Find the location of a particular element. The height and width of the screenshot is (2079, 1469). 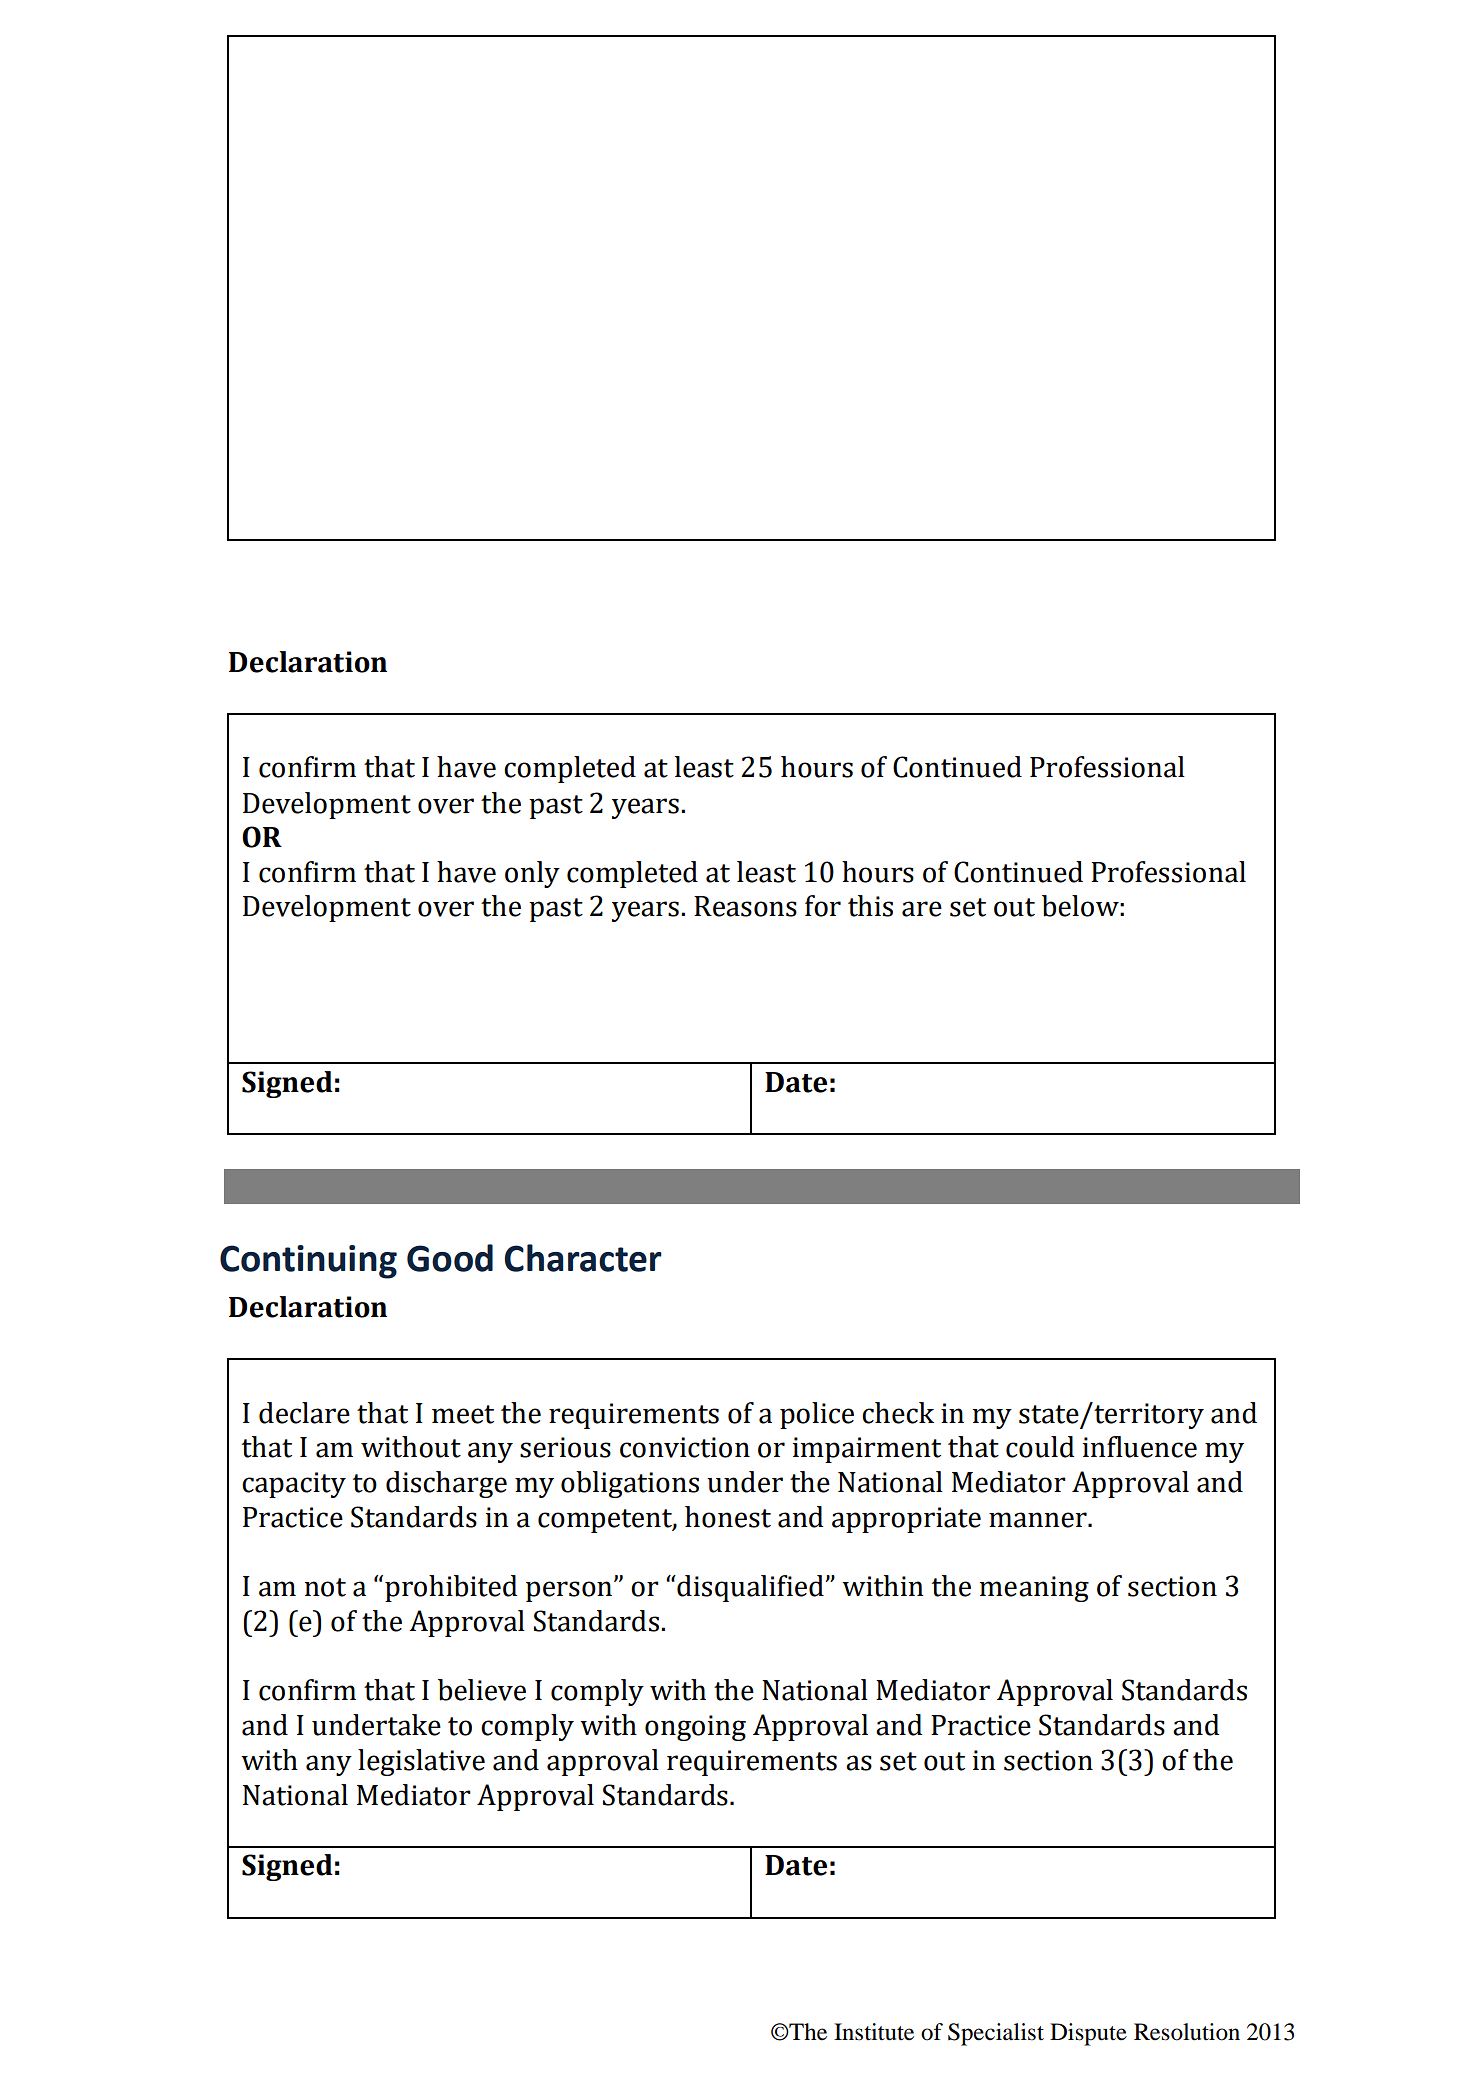

check is located at coordinates (898, 1413).
